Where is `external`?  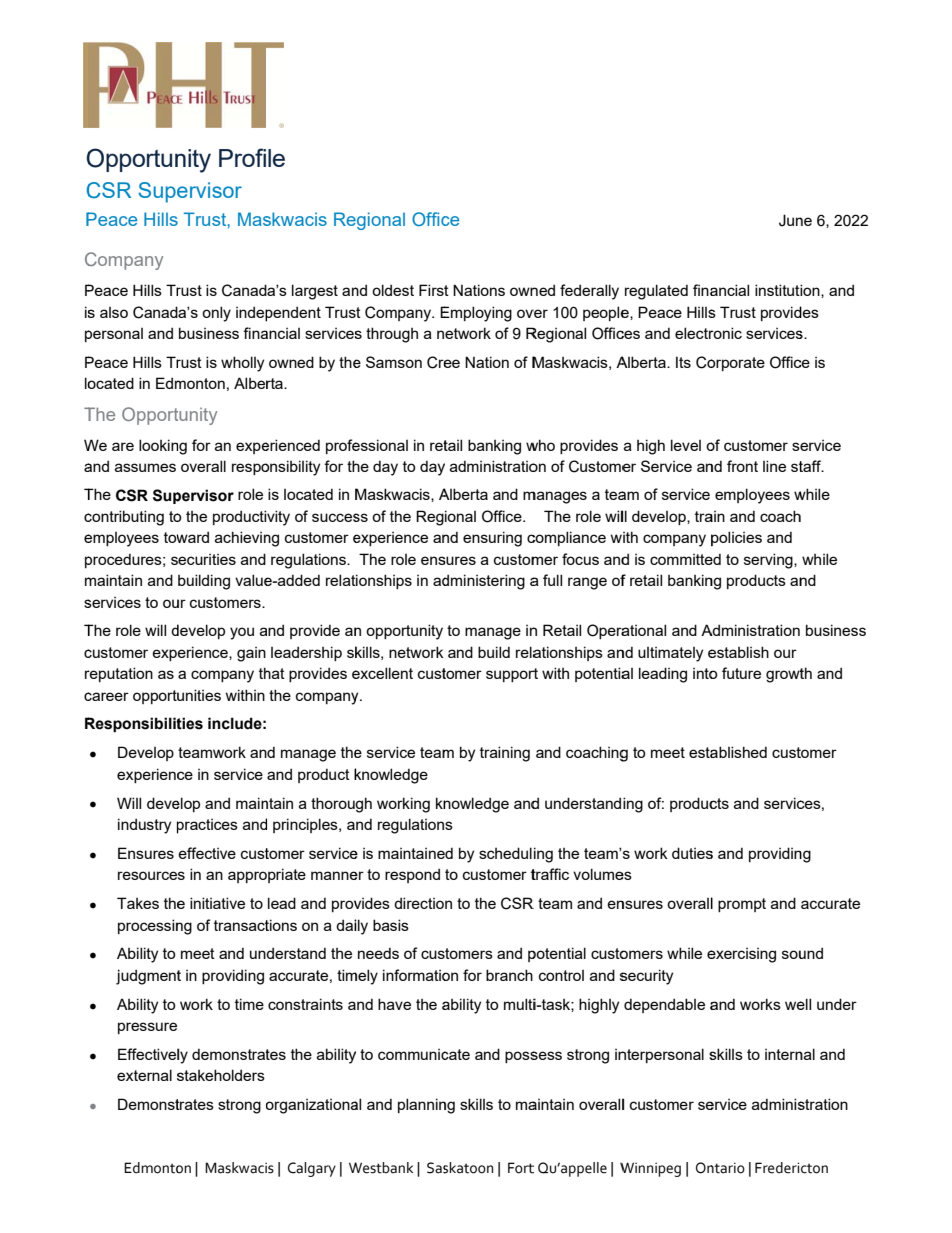
external is located at coordinates (144, 1075).
